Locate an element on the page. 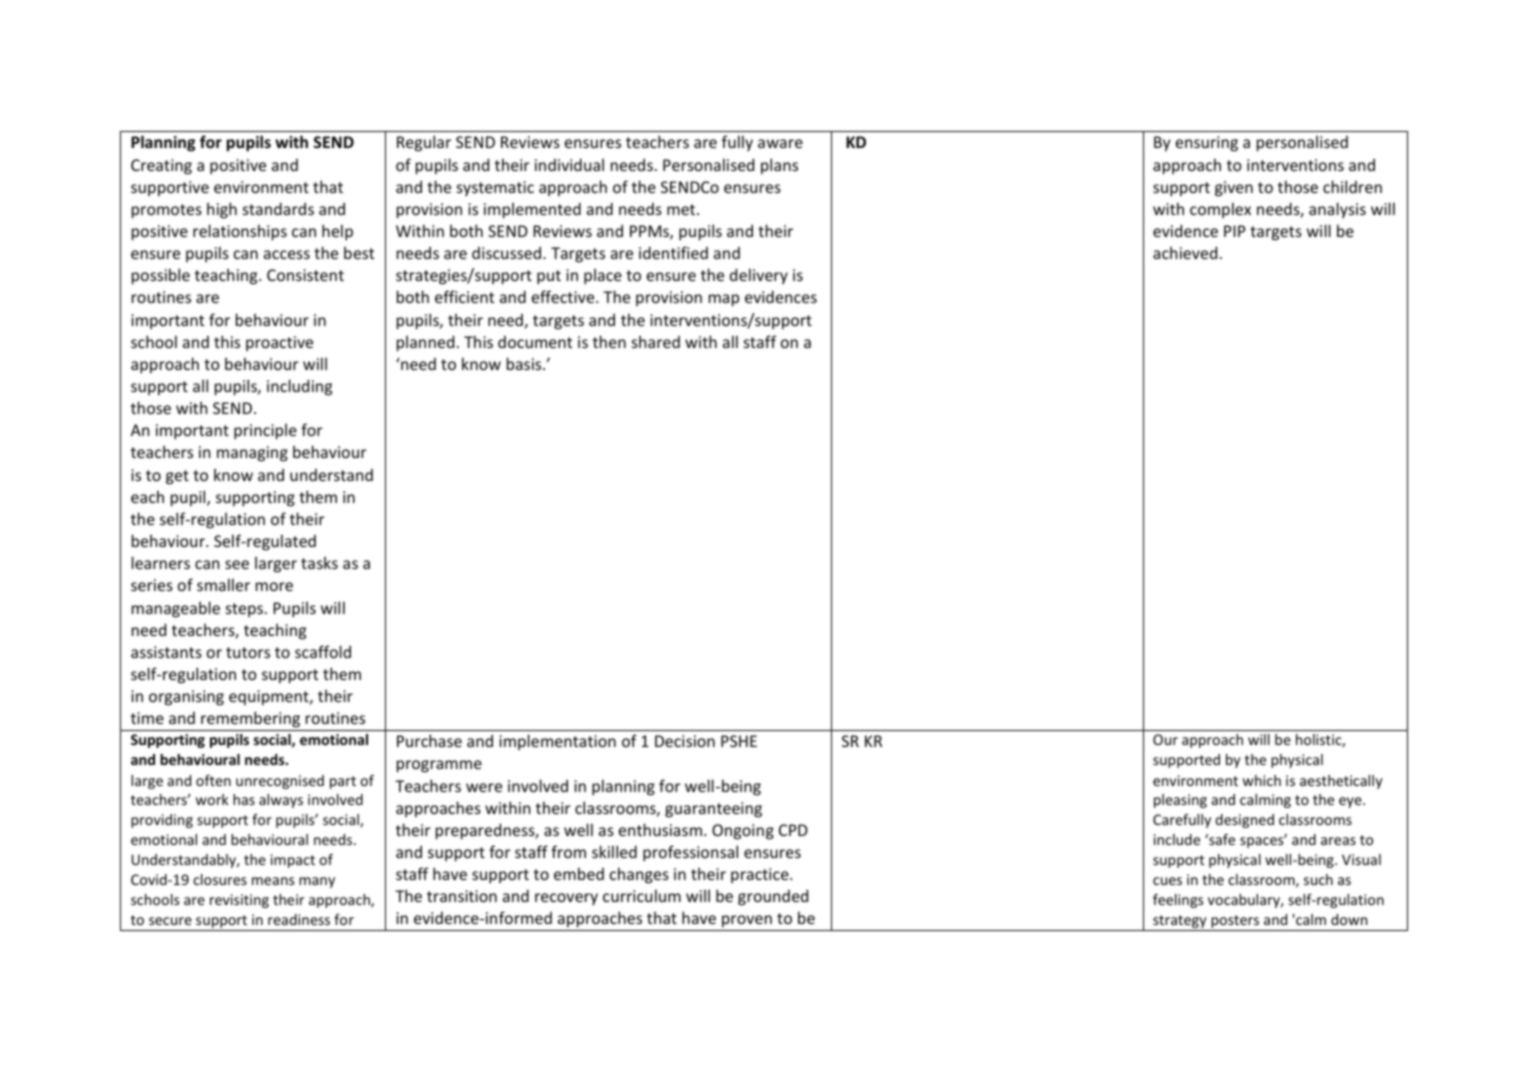  revisiting is located at coordinates (239, 901).
